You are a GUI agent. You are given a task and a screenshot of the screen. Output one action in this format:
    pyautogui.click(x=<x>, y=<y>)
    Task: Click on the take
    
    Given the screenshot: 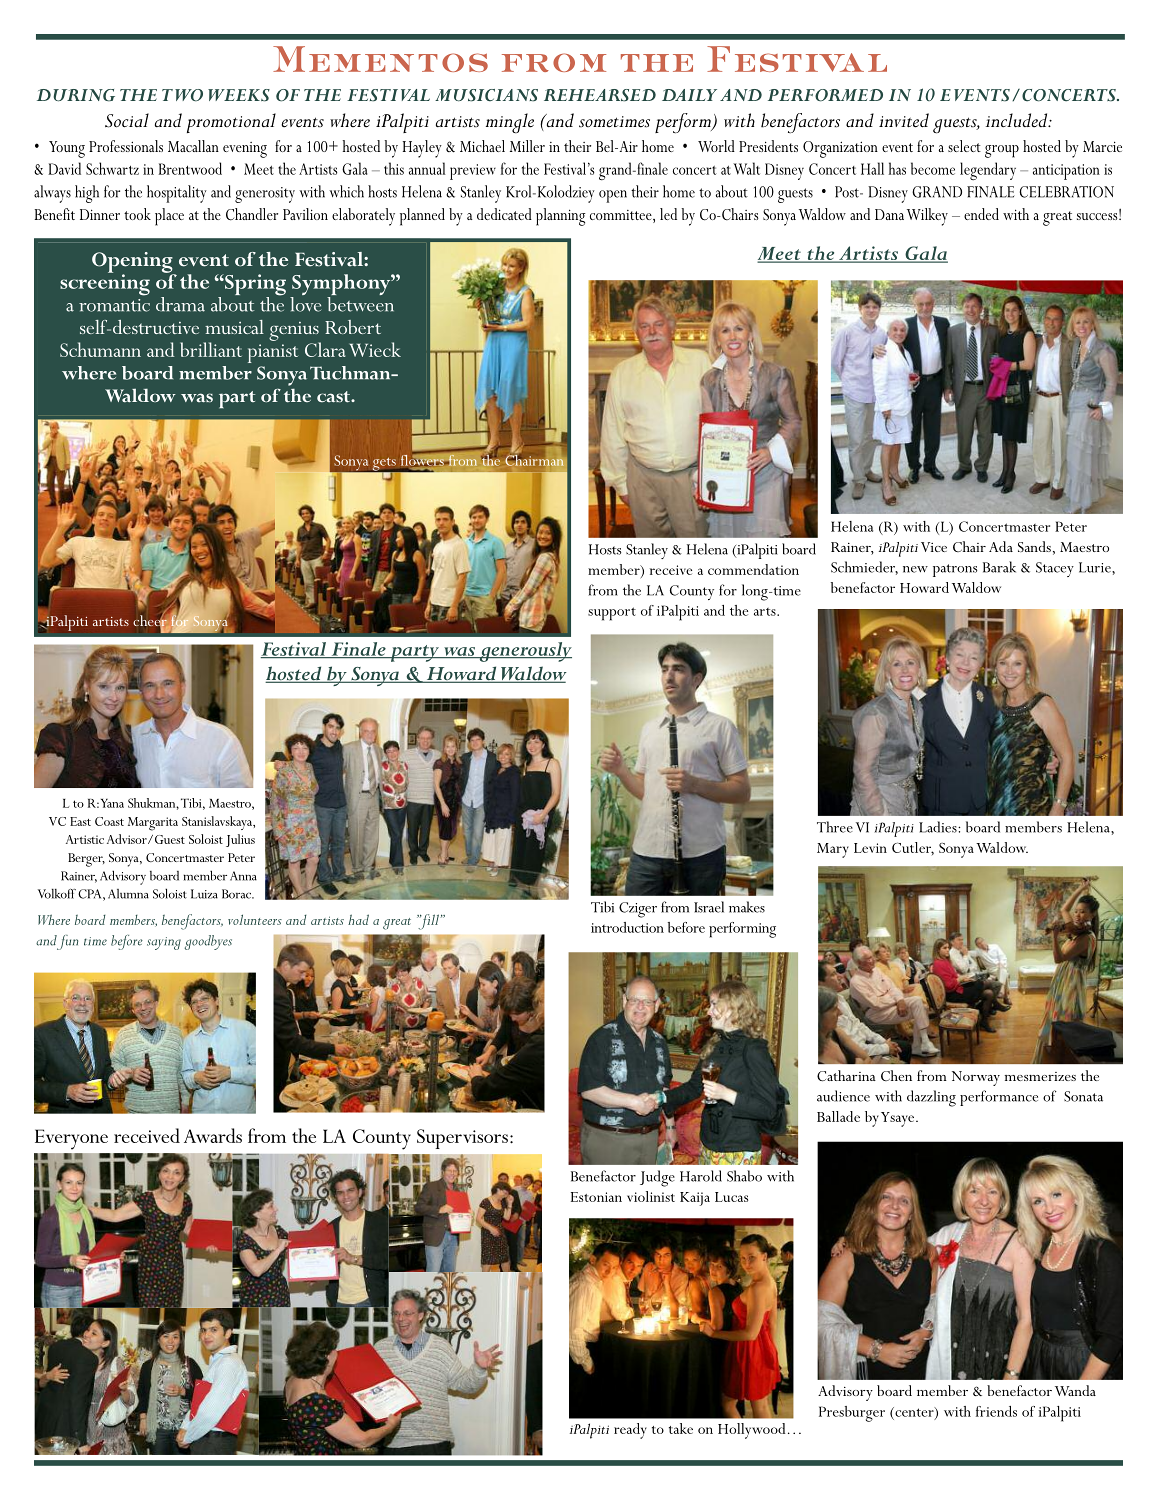 What is the action you would take?
    pyautogui.click(x=681, y=1428)
